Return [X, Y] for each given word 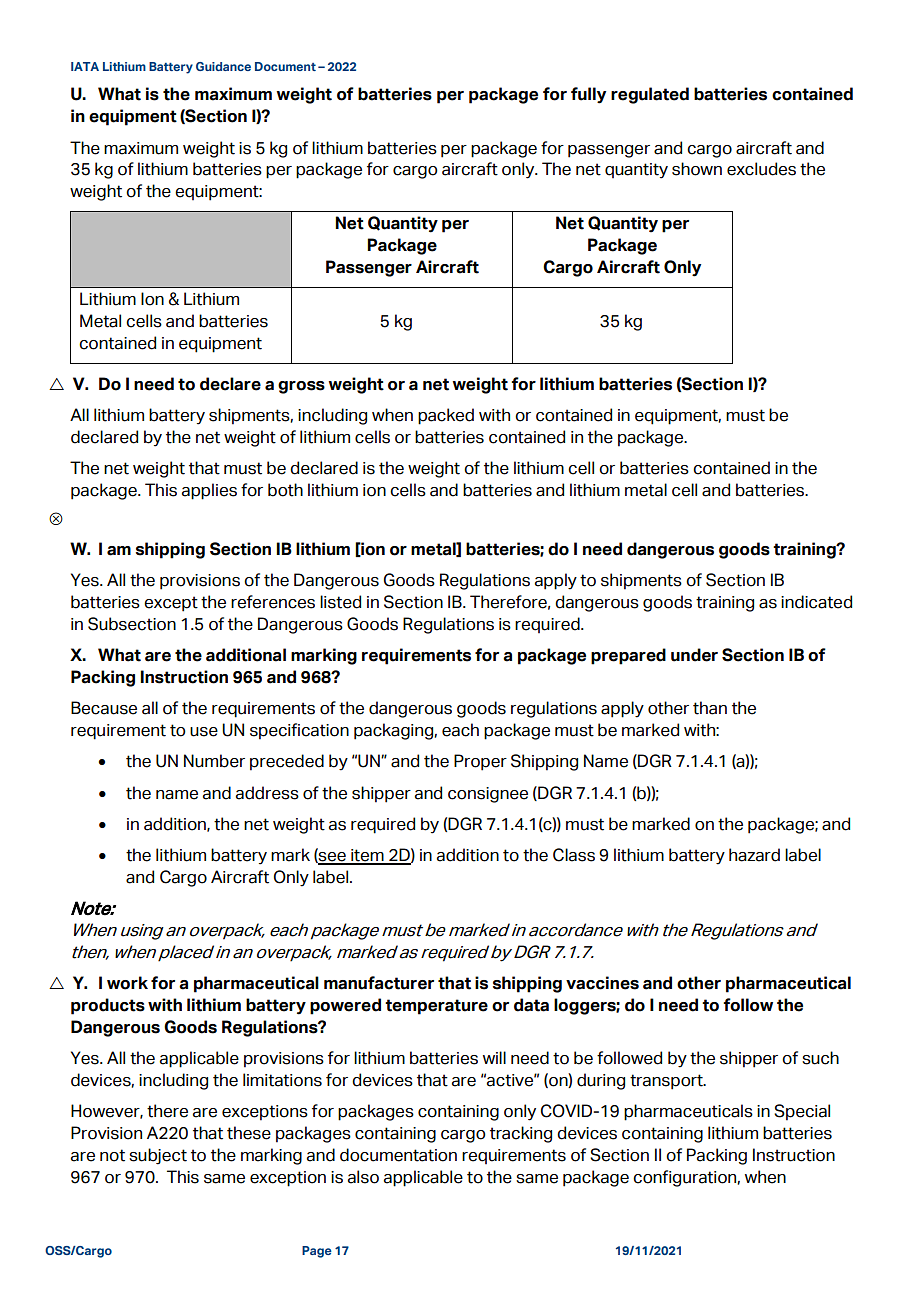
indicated [816, 602]
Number [214, 761]
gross [301, 387]
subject [158, 1156]
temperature [436, 1007]
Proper [480, 762]
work [127, 983]
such [820, 1058]
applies [209, 491]
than [710, 708]
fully [588, 95]
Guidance [223, 66]
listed [340, 602]
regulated [650, 95]
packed [446, 416]
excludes [761, 169]
